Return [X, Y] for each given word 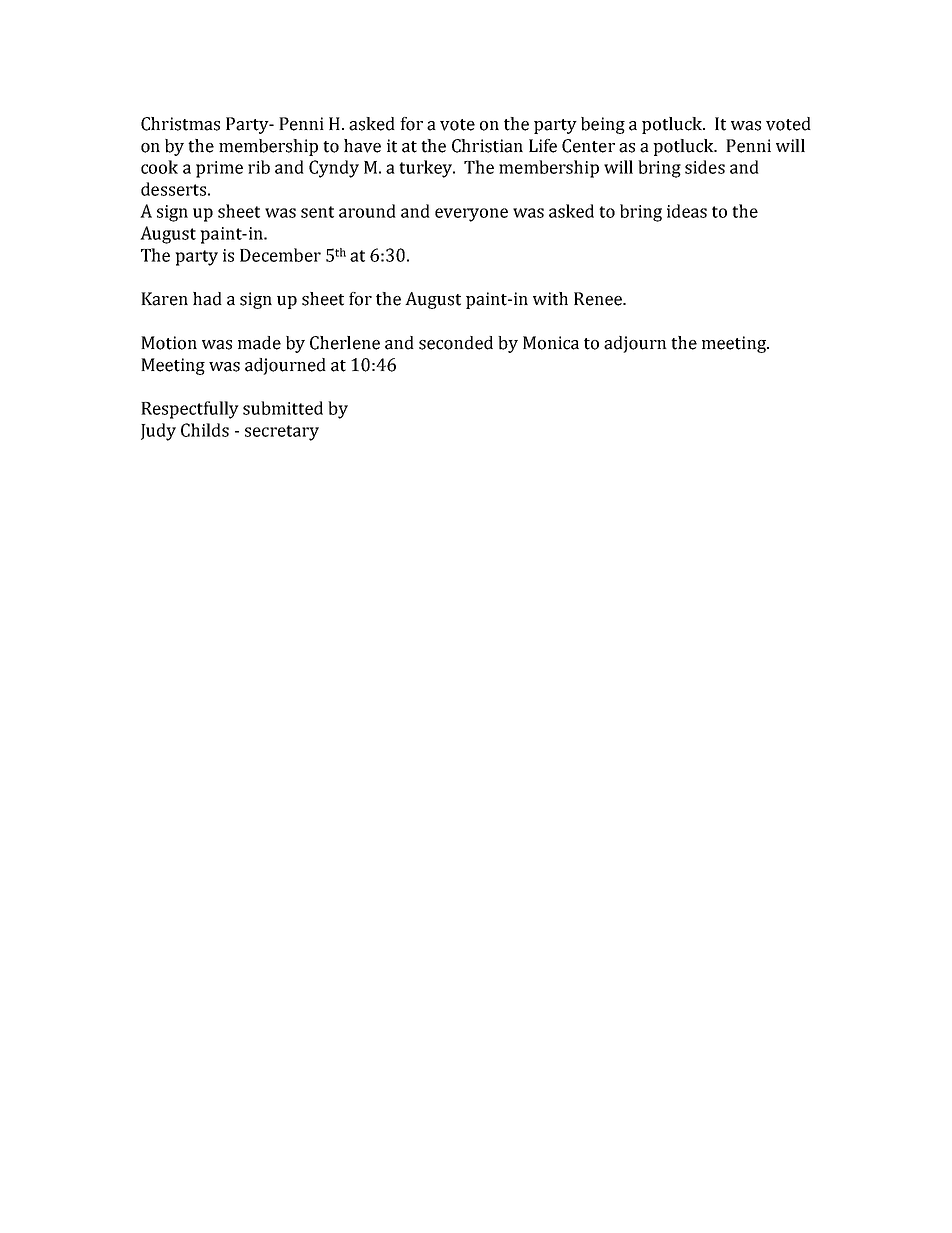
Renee [599, 299]
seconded [456, 343]
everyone [471, 215]
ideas [687, 211]
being [603, 125]
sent [317, 212]
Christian [487, 146]
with [550, 299]
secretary [282, 433]
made [259, 343]
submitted [283, 408]
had [207, 299]
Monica [551, 343]
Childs [205, 430]
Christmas [180, 124]
